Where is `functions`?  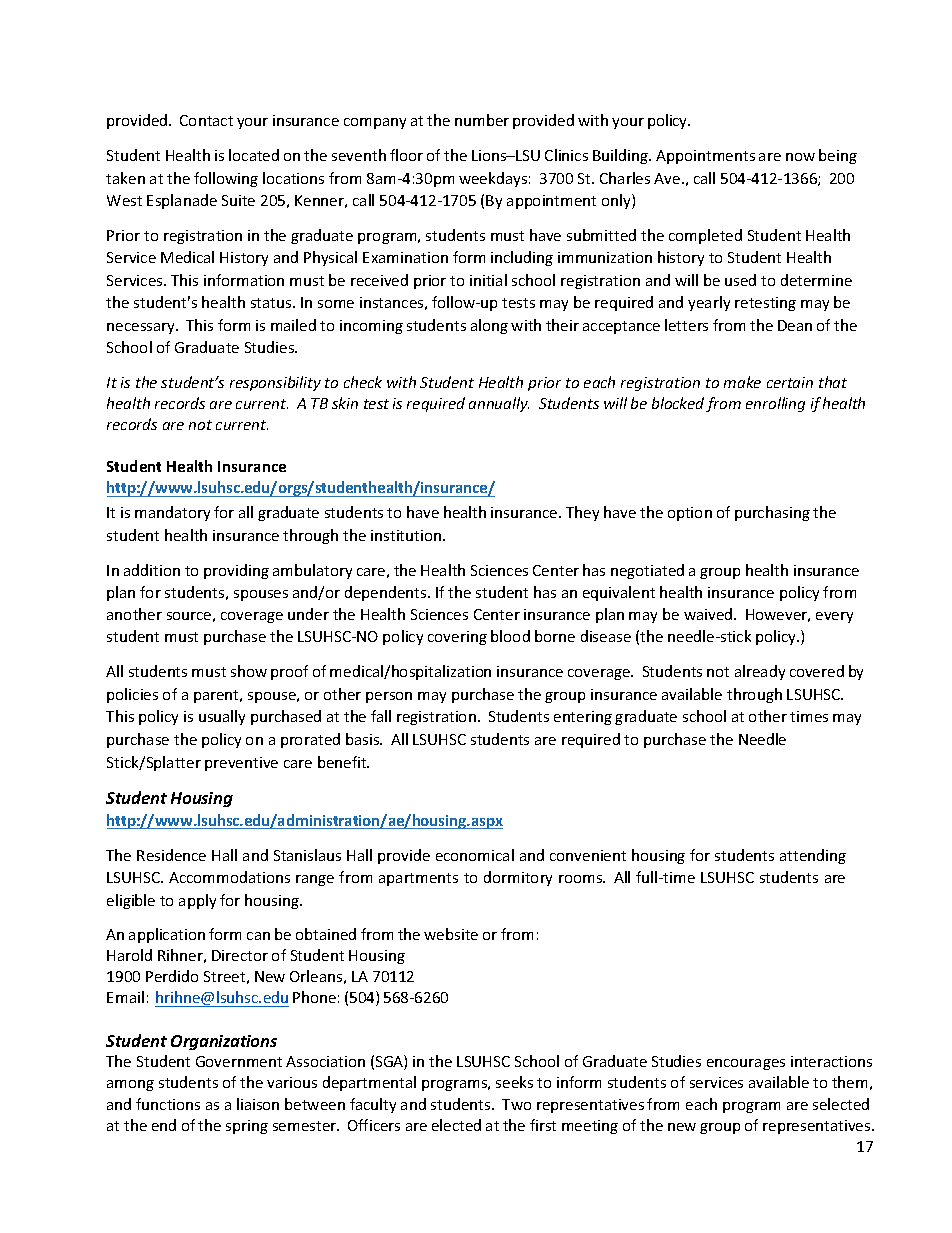
functions is located at coordinates (168, 1104).
